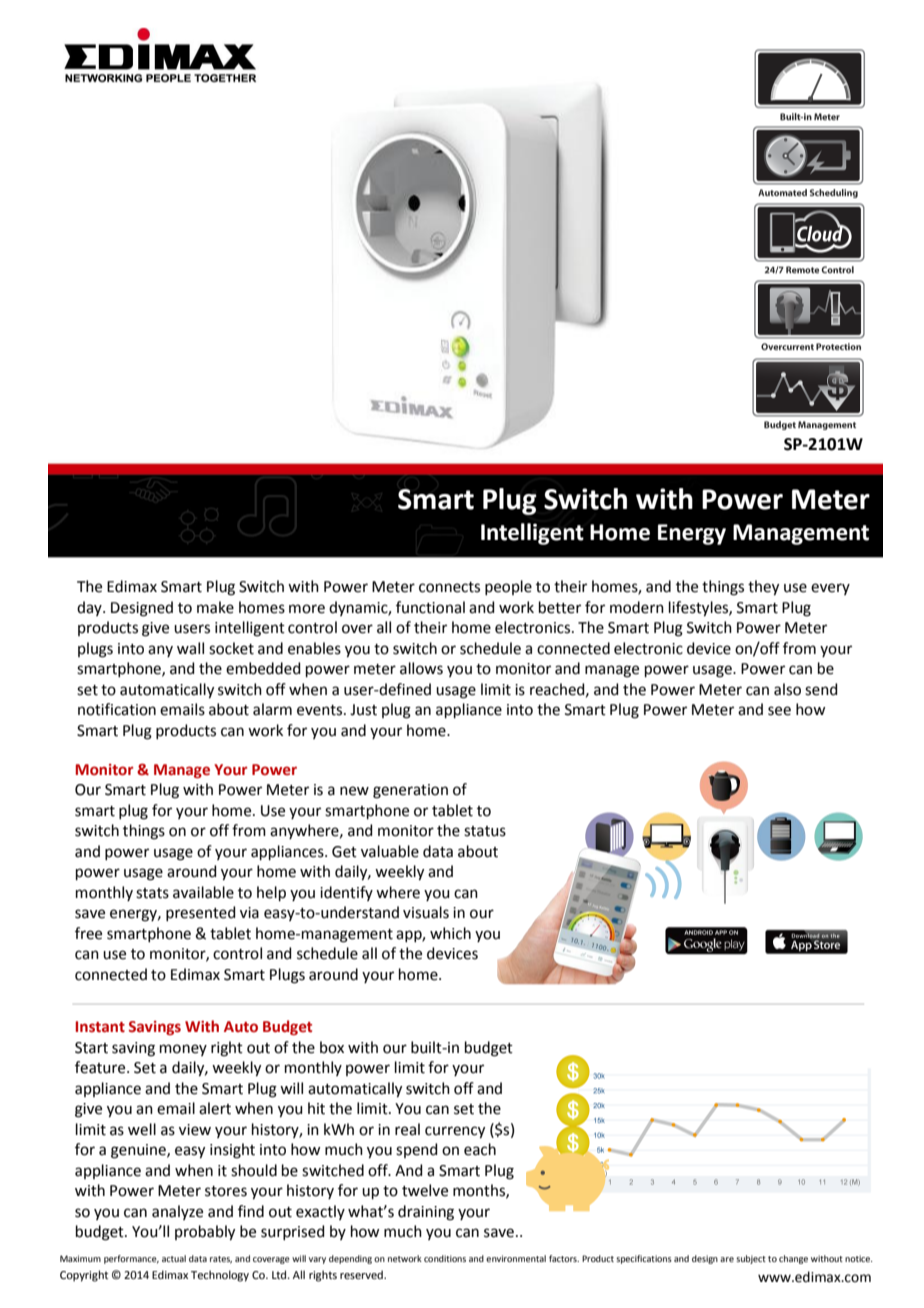 The height and width of the screenshot is (1308, 924). I want to click on they, so click(763, 588).
